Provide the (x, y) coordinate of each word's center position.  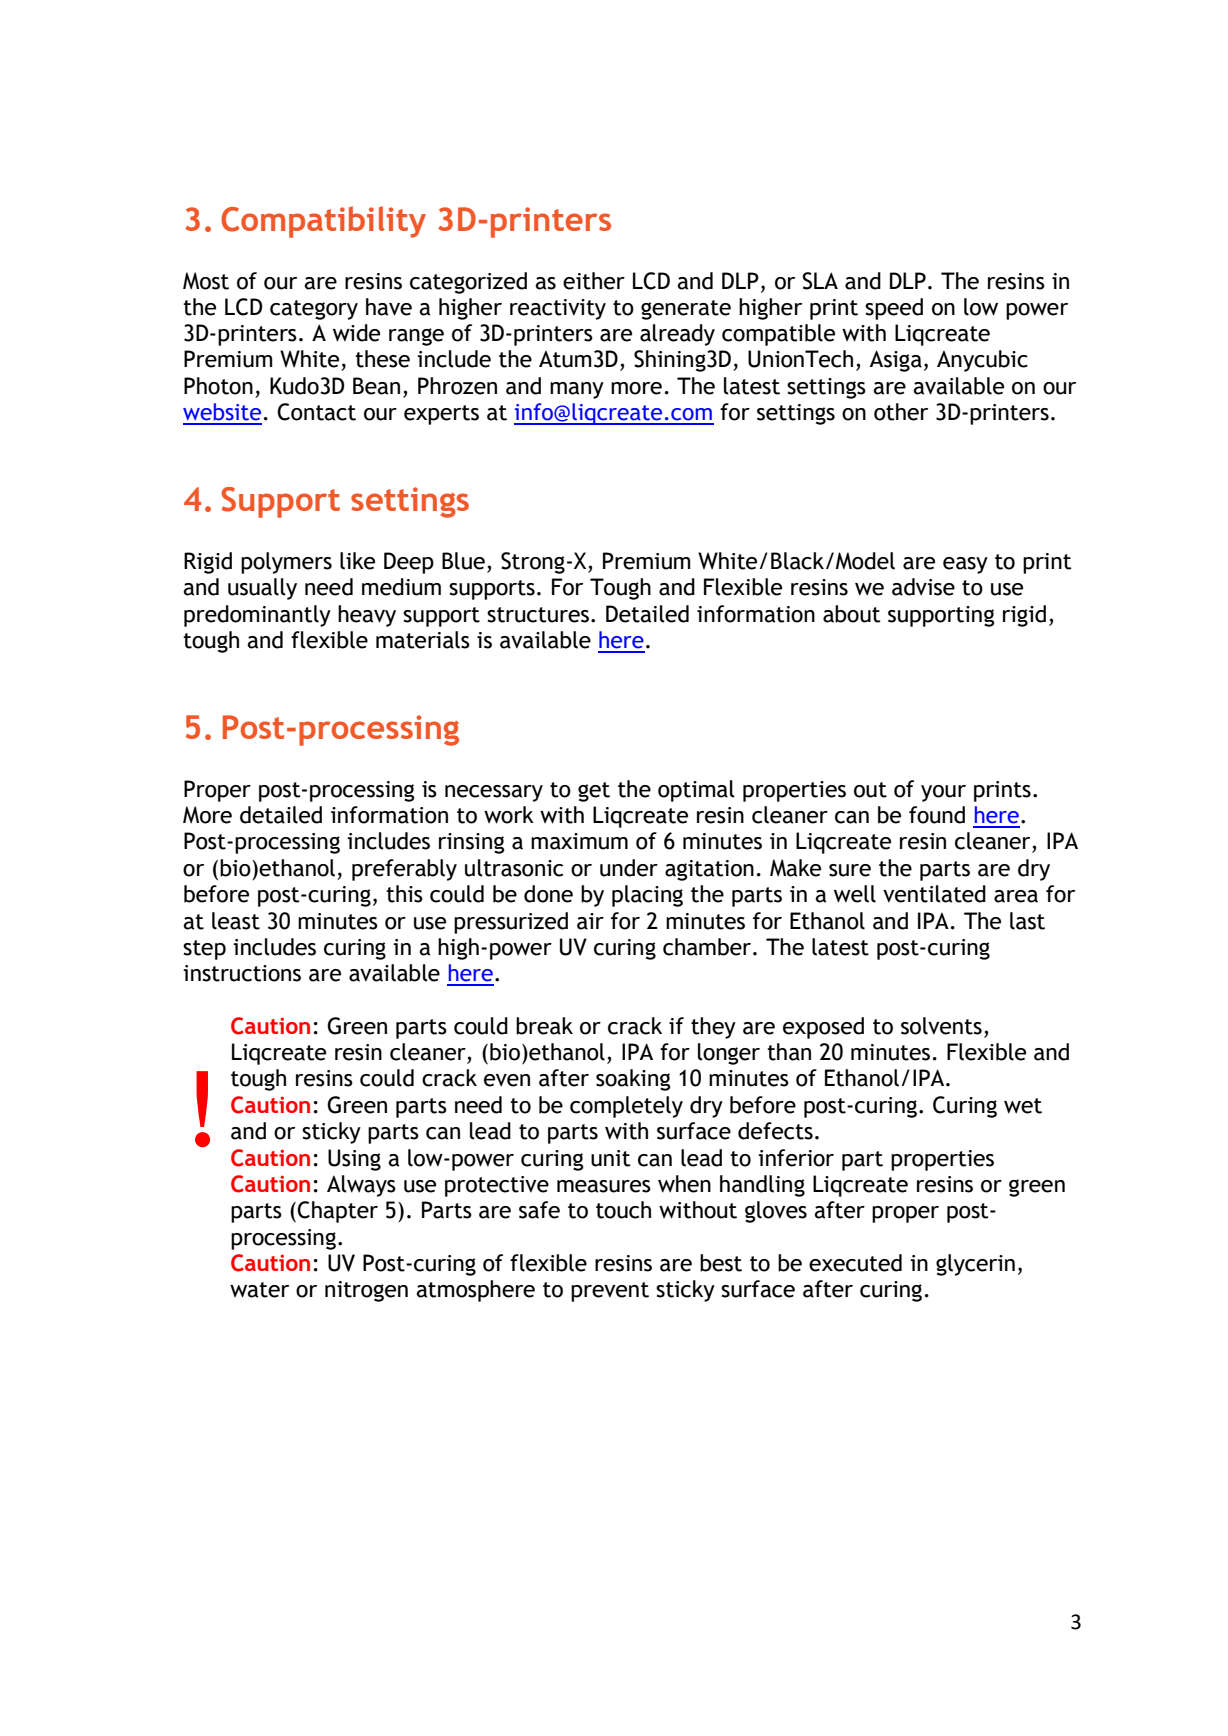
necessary (494, 793)
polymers (286, 563)
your (943, 793)
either (594, 281)
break (544, 1026)
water (259, 1290)
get (594, 792)
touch (623, 1210)
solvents (941, 1026)
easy (965, 565)
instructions (242, 973)
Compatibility (323, 222)
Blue (463, 561)
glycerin (975, 1265)
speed (894, 309)
